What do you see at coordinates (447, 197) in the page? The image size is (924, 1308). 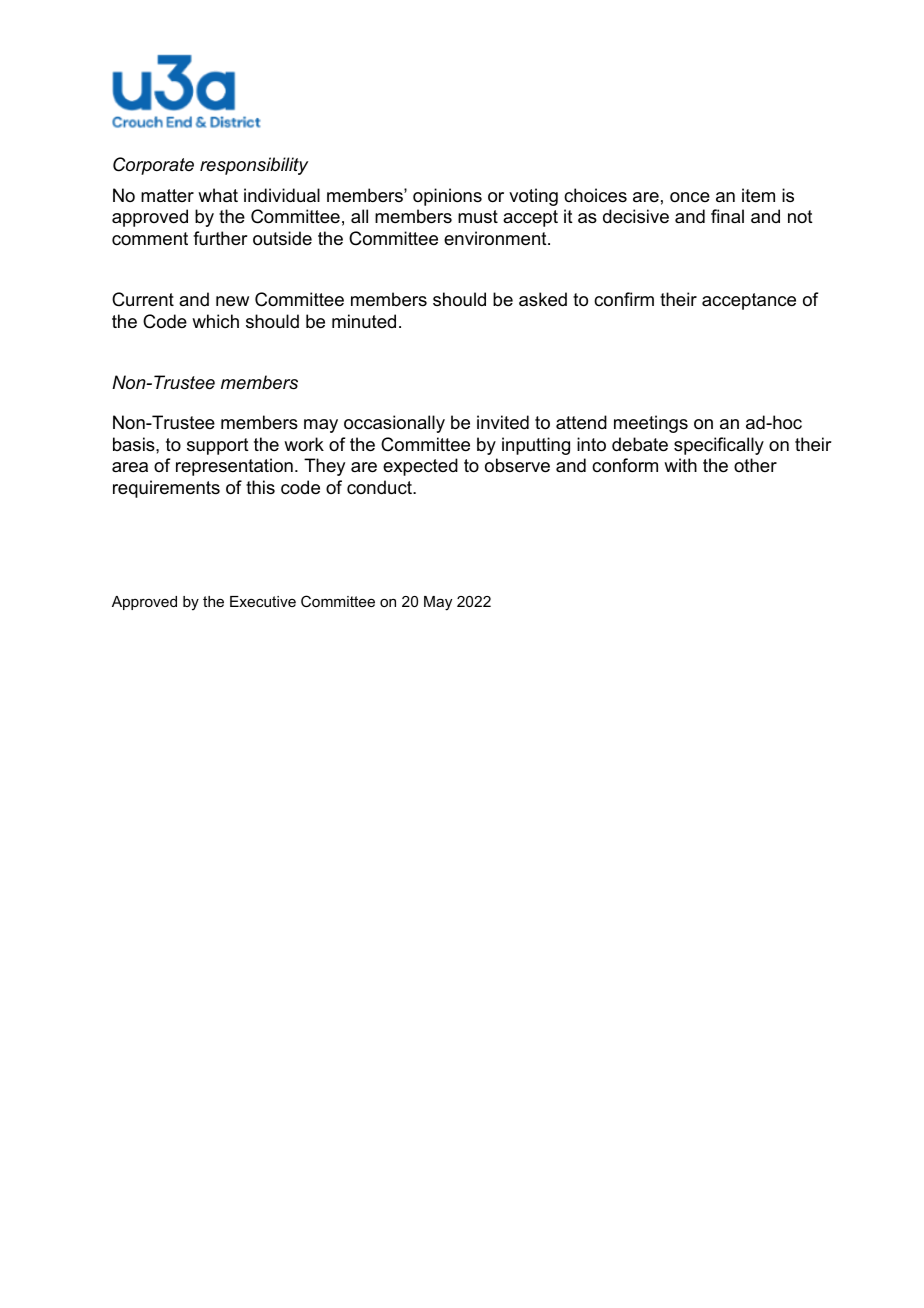 I see `opinions` at bounding box center [447, 197].
